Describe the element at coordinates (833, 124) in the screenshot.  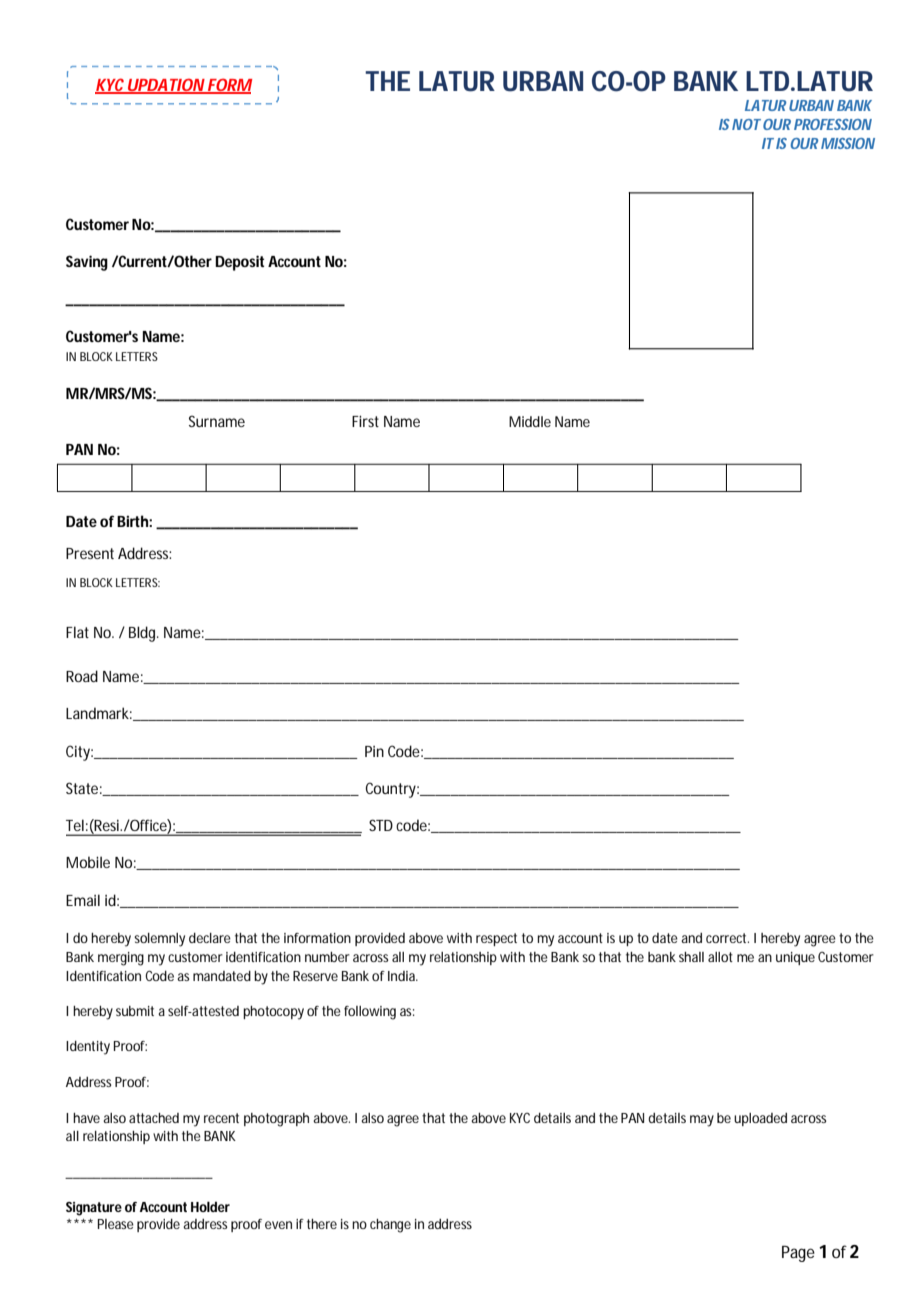
I see `PROFESSION` at that location.
